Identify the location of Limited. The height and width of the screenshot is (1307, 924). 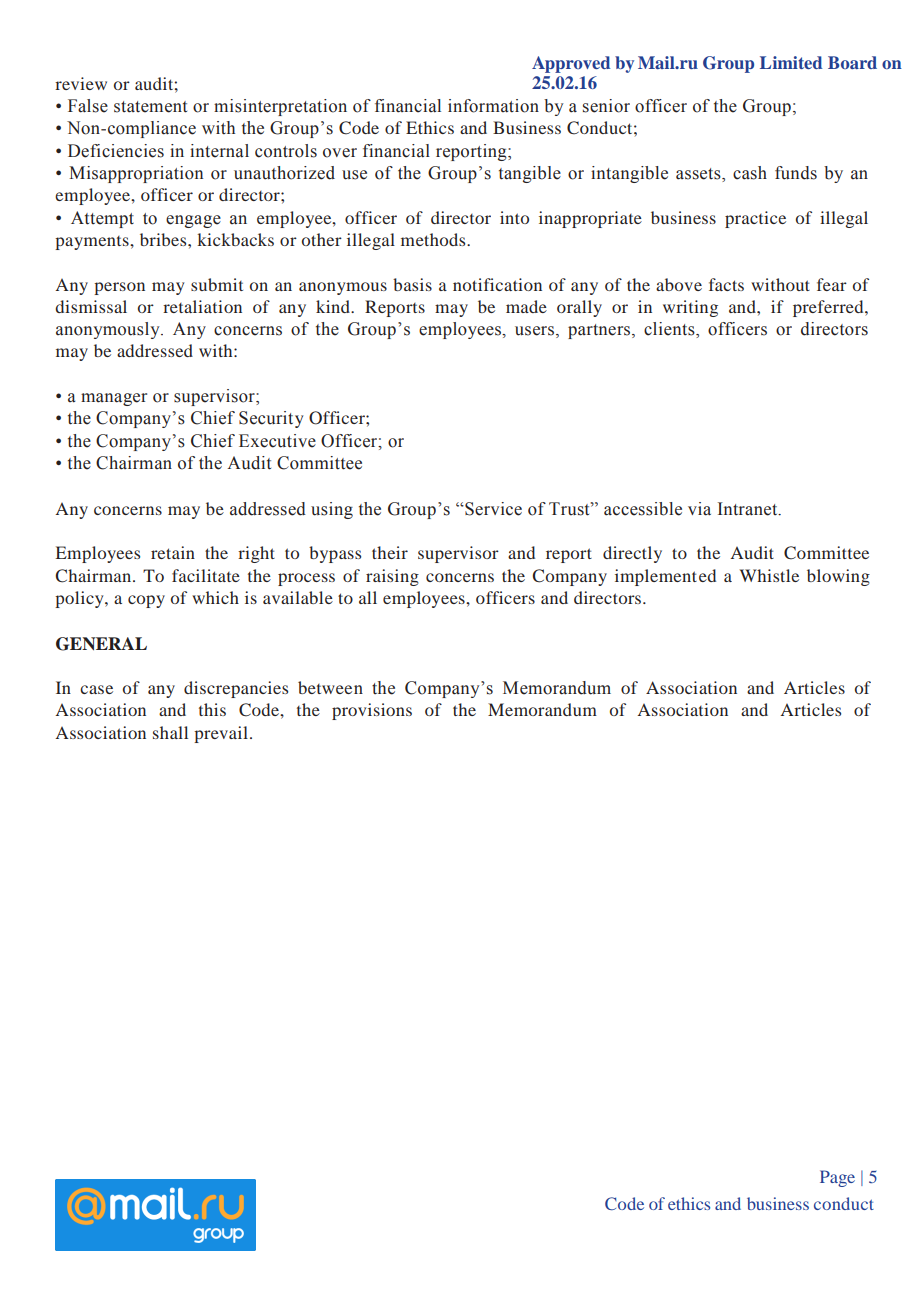
(791, 62).
